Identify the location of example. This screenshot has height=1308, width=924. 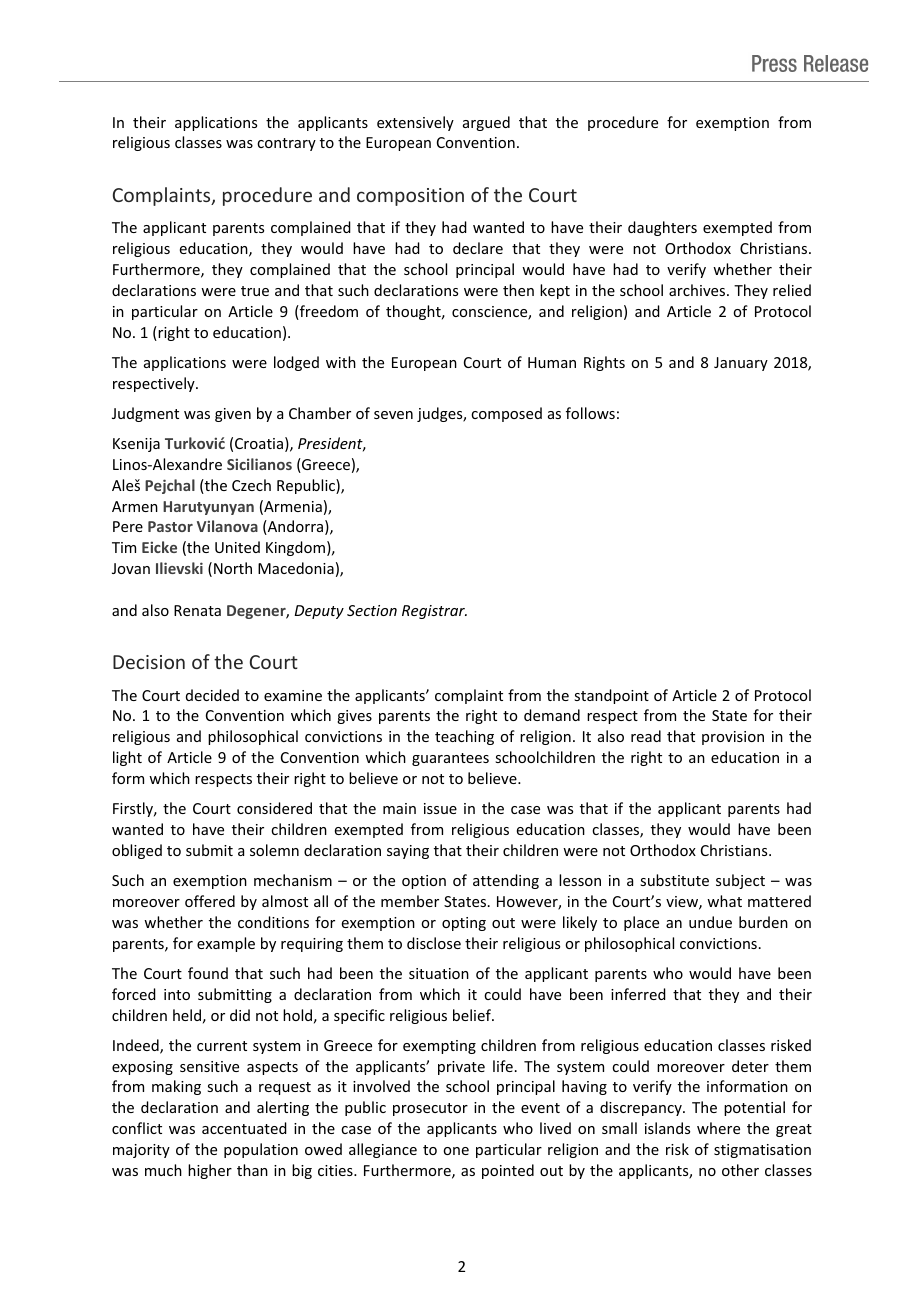
(226, 944).
